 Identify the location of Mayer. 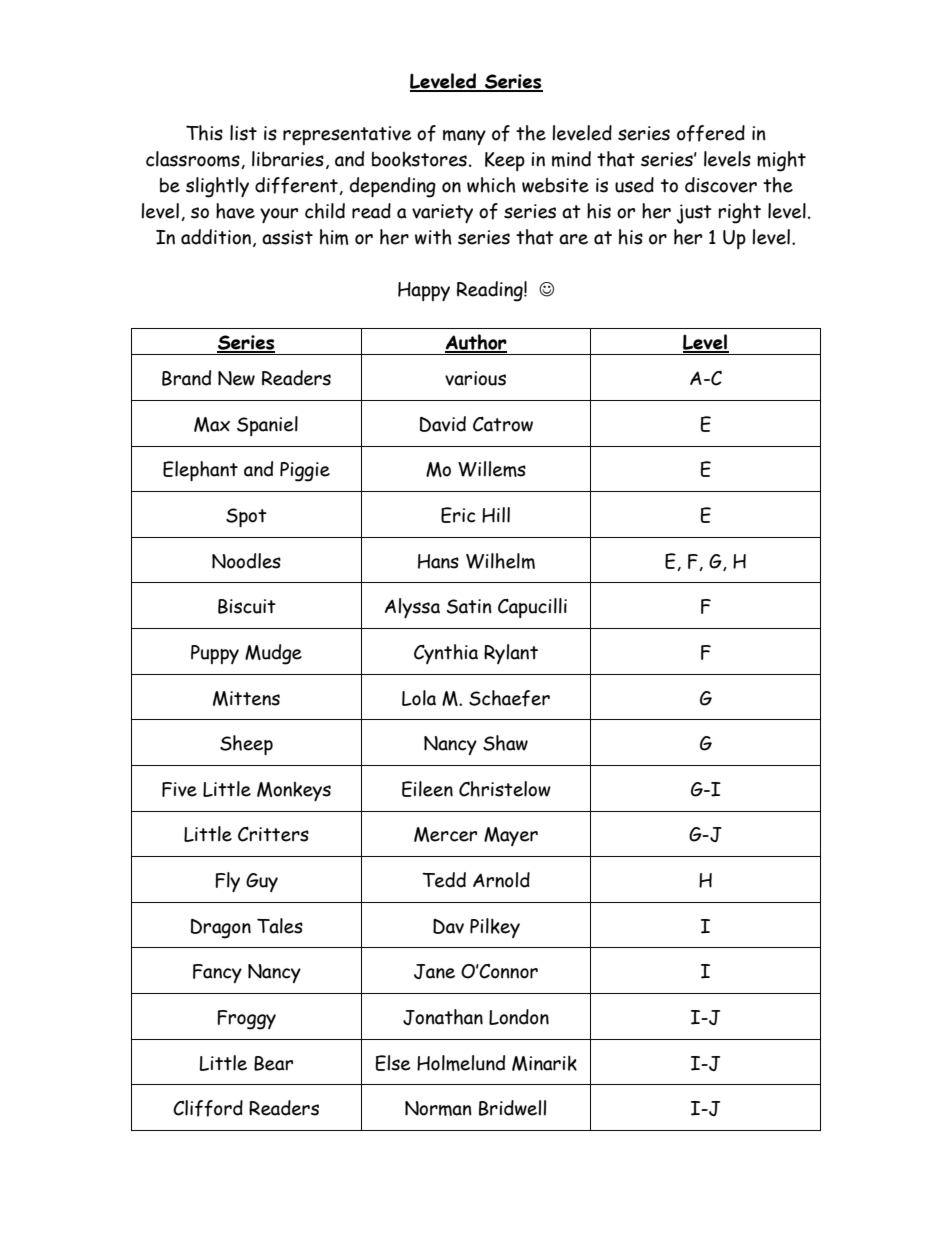
(511, 836).
